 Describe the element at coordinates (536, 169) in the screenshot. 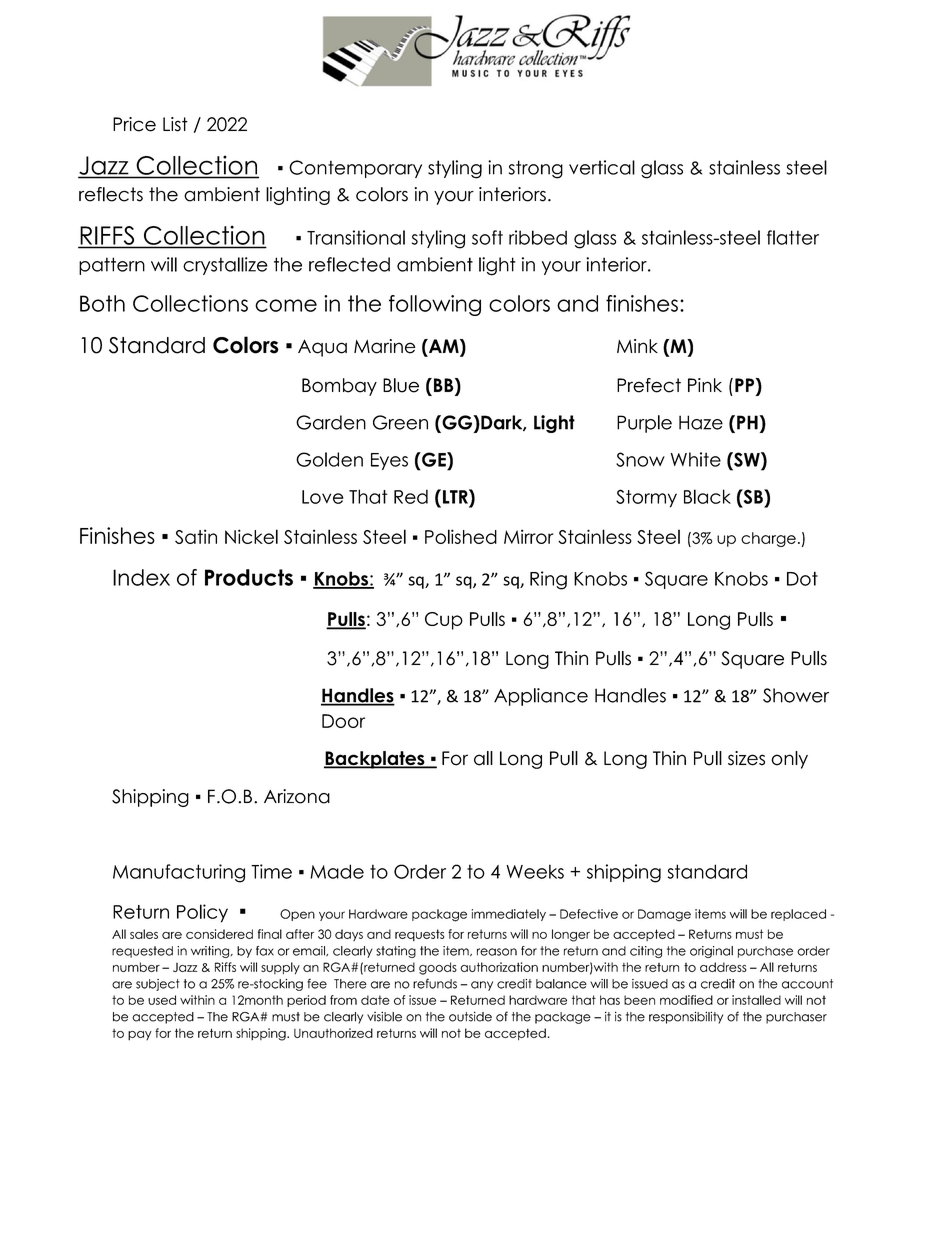

I see `strong` at that location.
